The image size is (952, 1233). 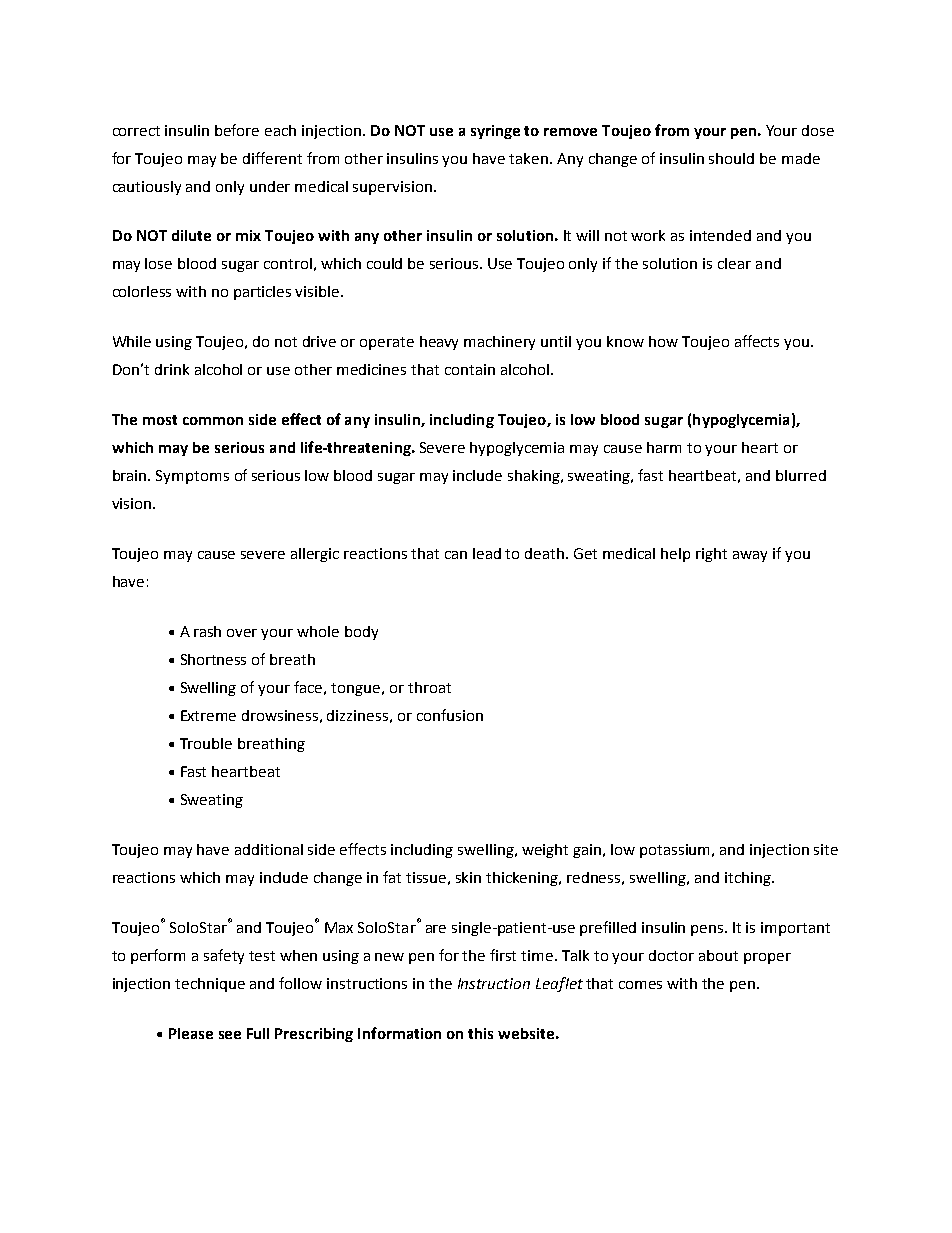 I want to click on can, so click(x=456, y=555).
